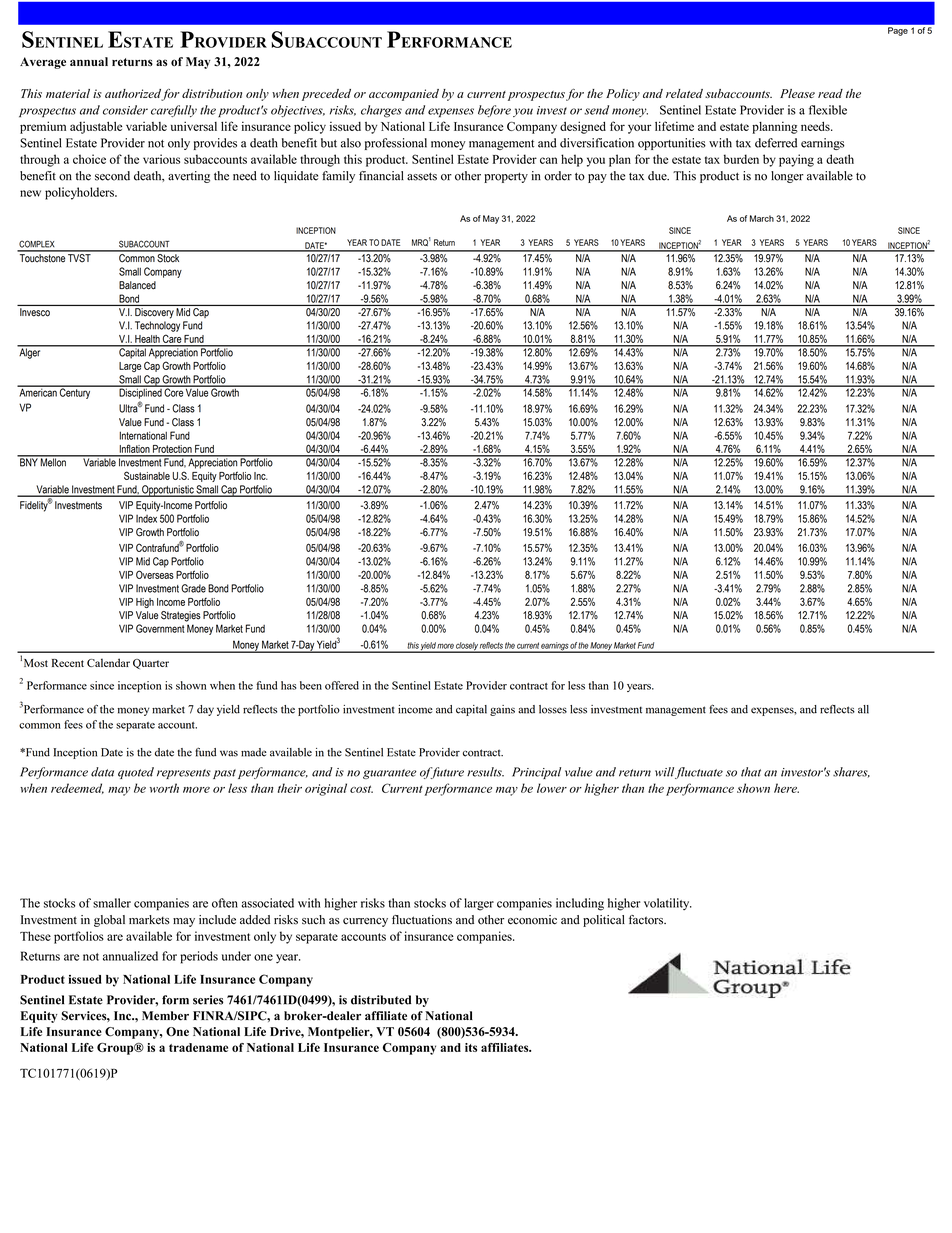 This document has height=1233, width=952. Describe the element at coordinates (165, 1016) in the document. I see `Member` at that location.
